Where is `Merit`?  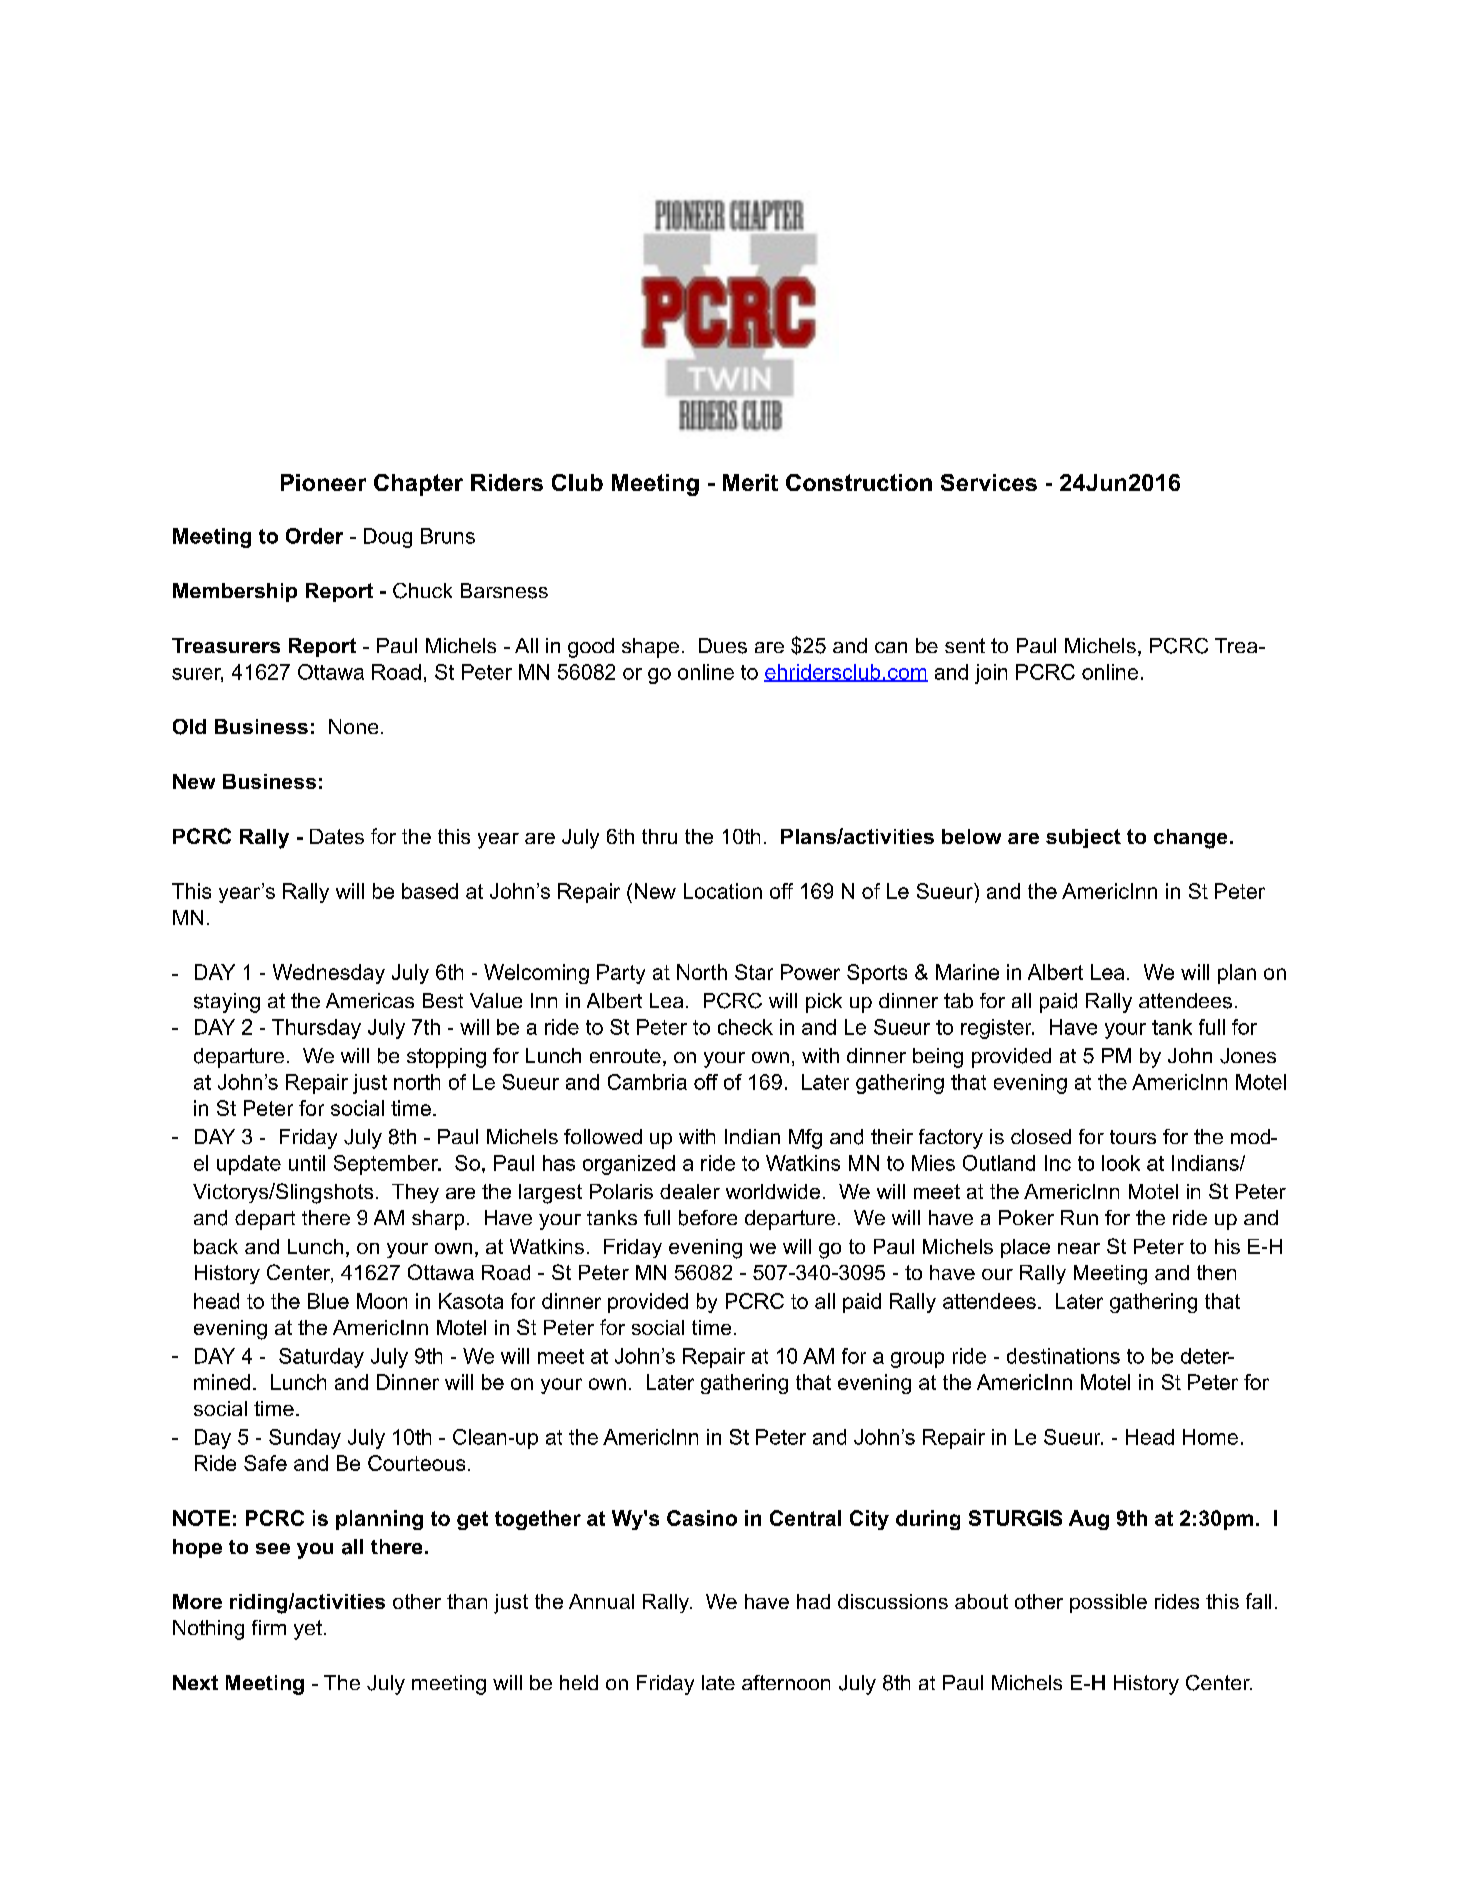
Merit is located at coordinates (750, 482).
